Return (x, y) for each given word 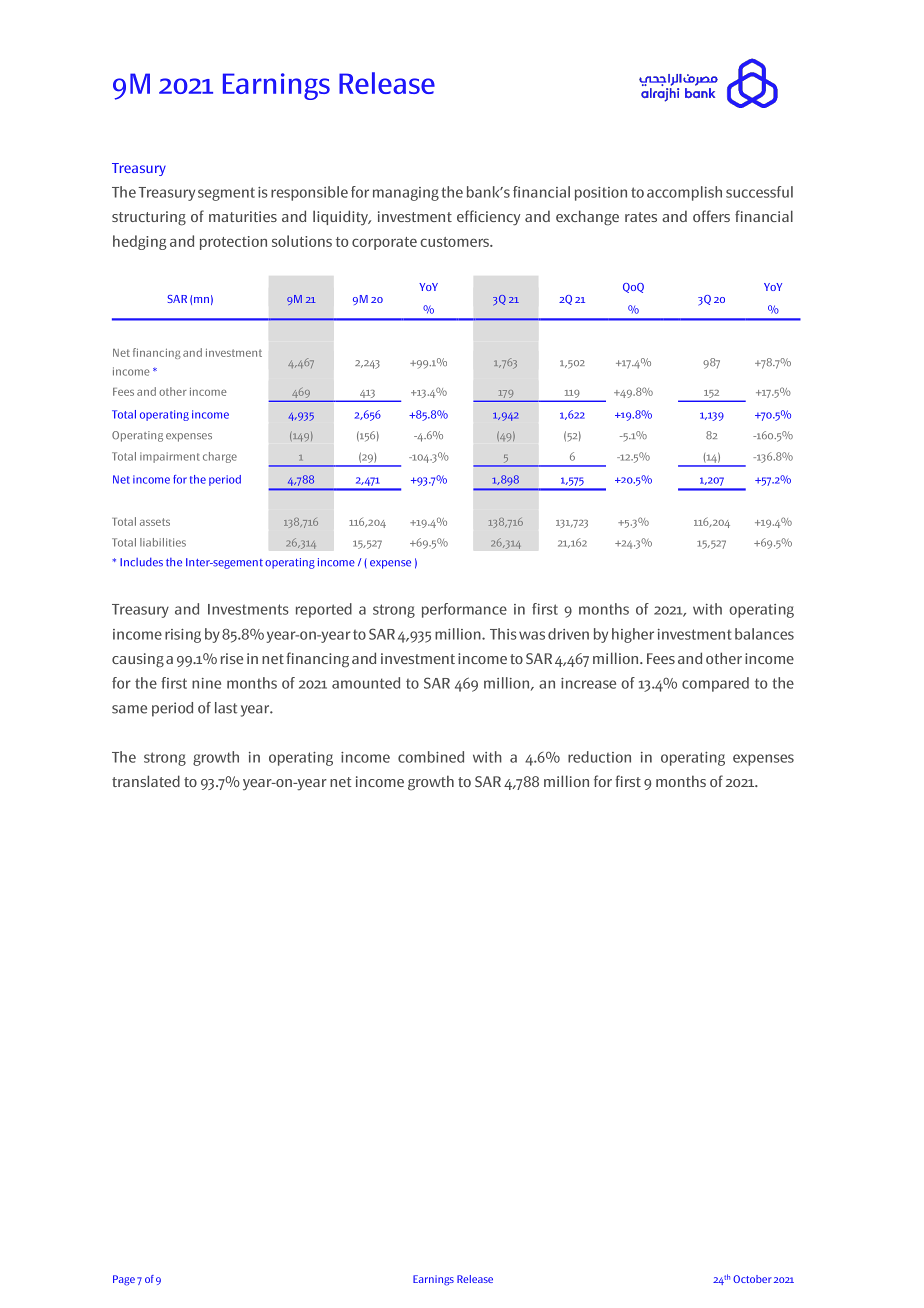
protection (233, 243)
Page (124, 1280)
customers (455, 242)
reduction (599, 757)
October (752, 1279)
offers (711, 216)
